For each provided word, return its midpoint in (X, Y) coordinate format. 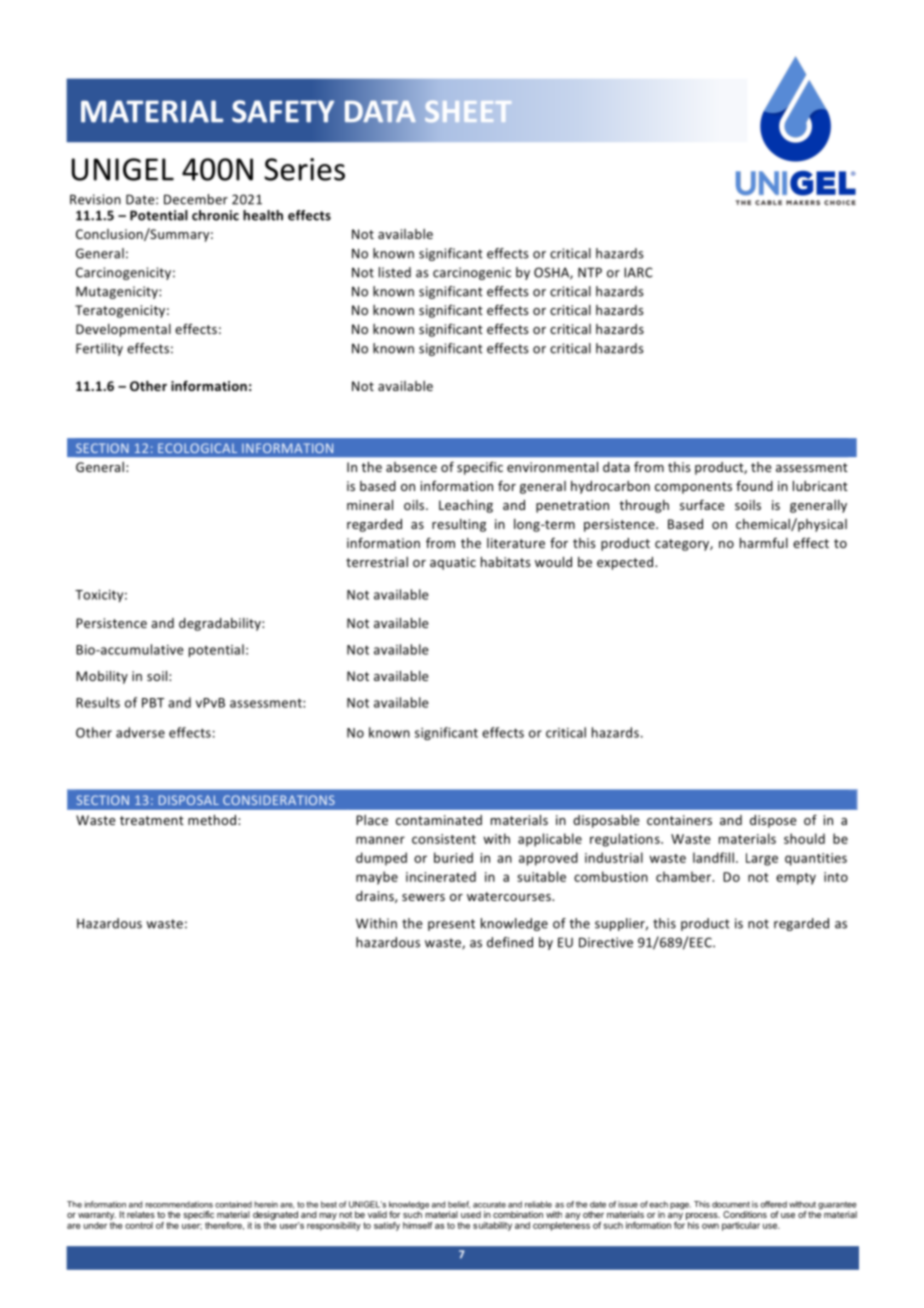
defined (510, 942)
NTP (590, 272)
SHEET (468, 111)
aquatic (453, 563)
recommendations (179, 1204)
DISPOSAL (189, 800)
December (196, 199)
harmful (764, 542)
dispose (773, 821)
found (754, 485)
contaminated (439, 820)
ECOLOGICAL (197, 448)
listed (395, 272)
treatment (152, 820)
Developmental (123, 330)
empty (796, 879)
